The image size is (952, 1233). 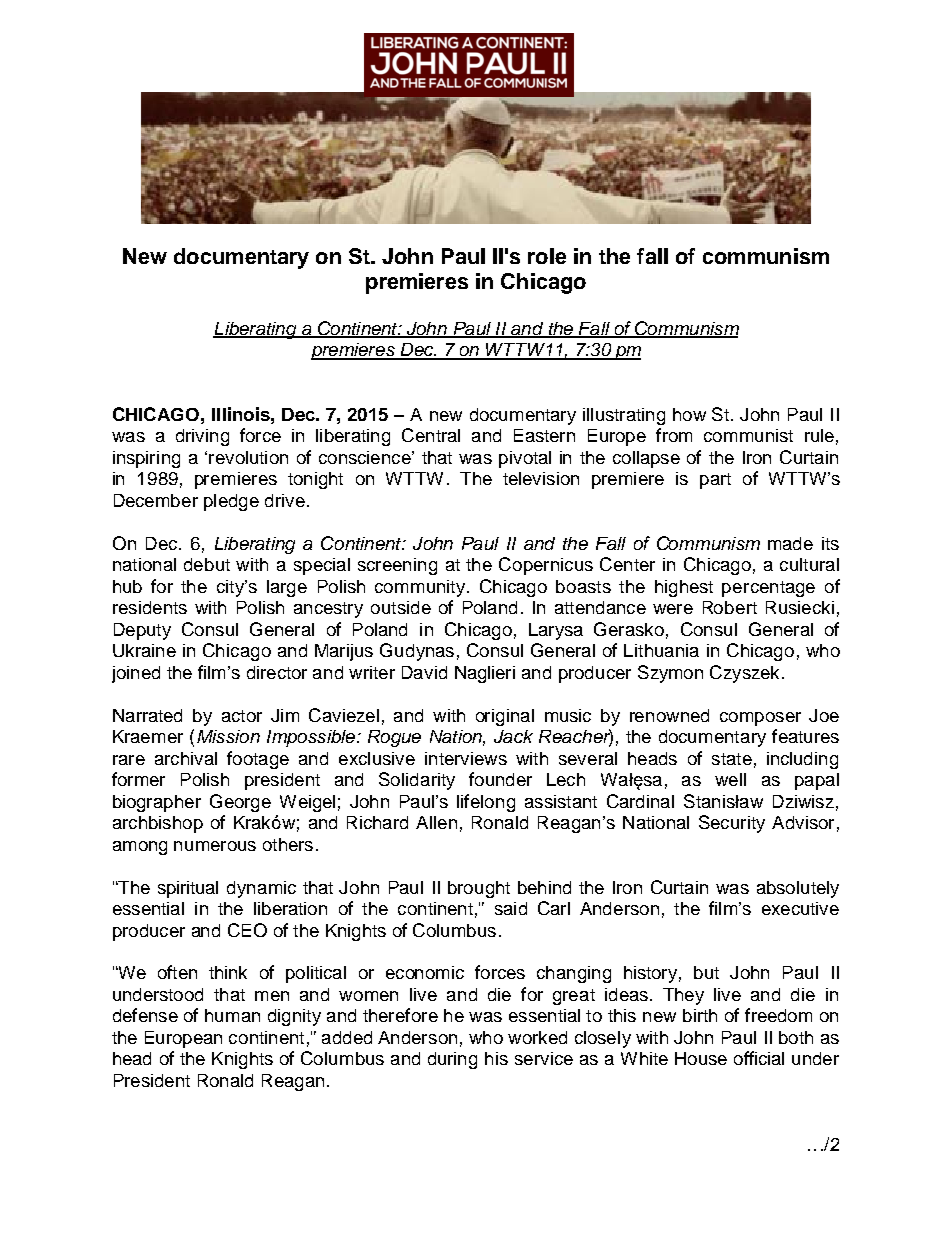 I want to click on lifelong, so click(x=486, y=803).
